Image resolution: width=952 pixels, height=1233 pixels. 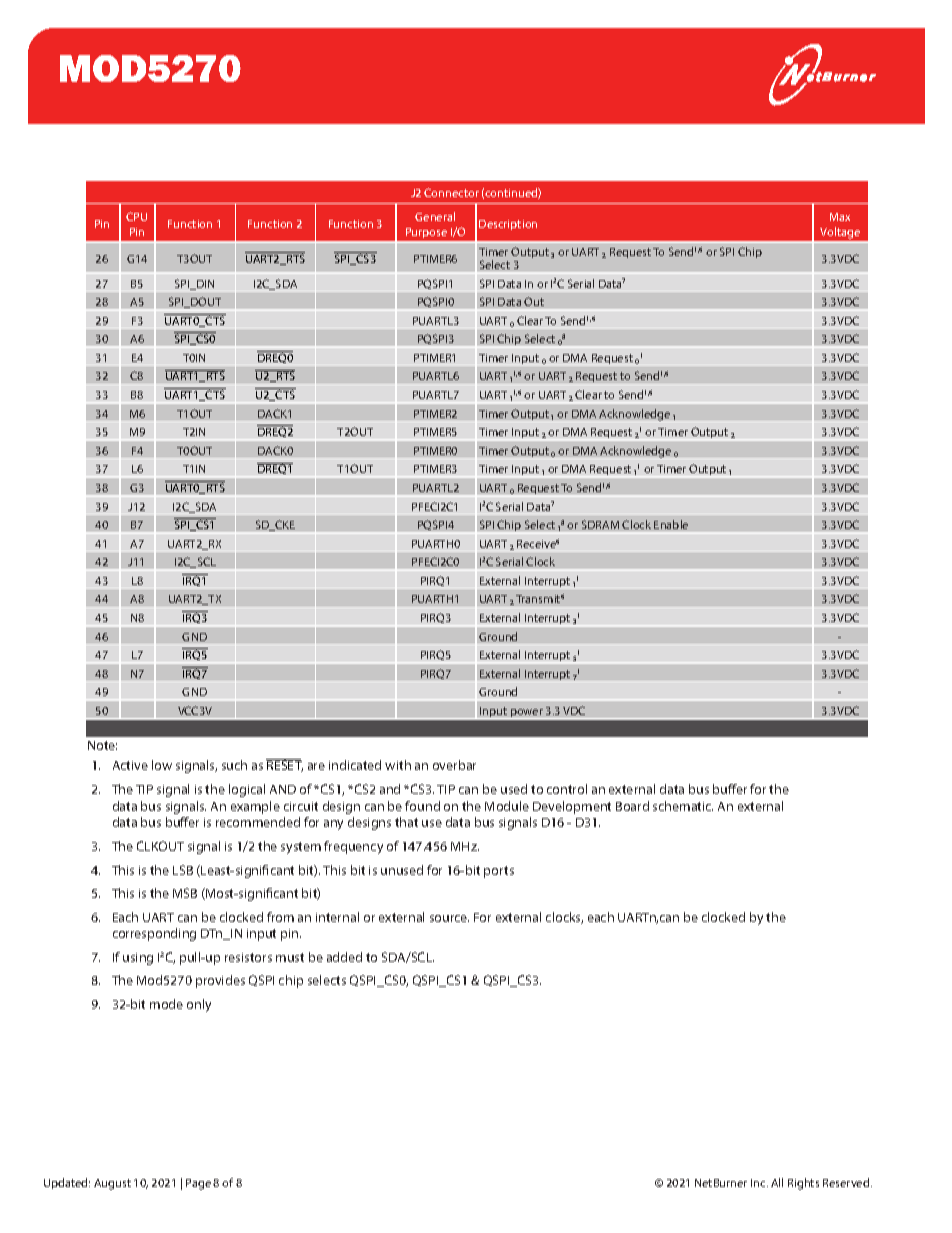 What do you see at coordinates (136, 216) in the image?
I see `CPU` at bounding box center [136, 216].
